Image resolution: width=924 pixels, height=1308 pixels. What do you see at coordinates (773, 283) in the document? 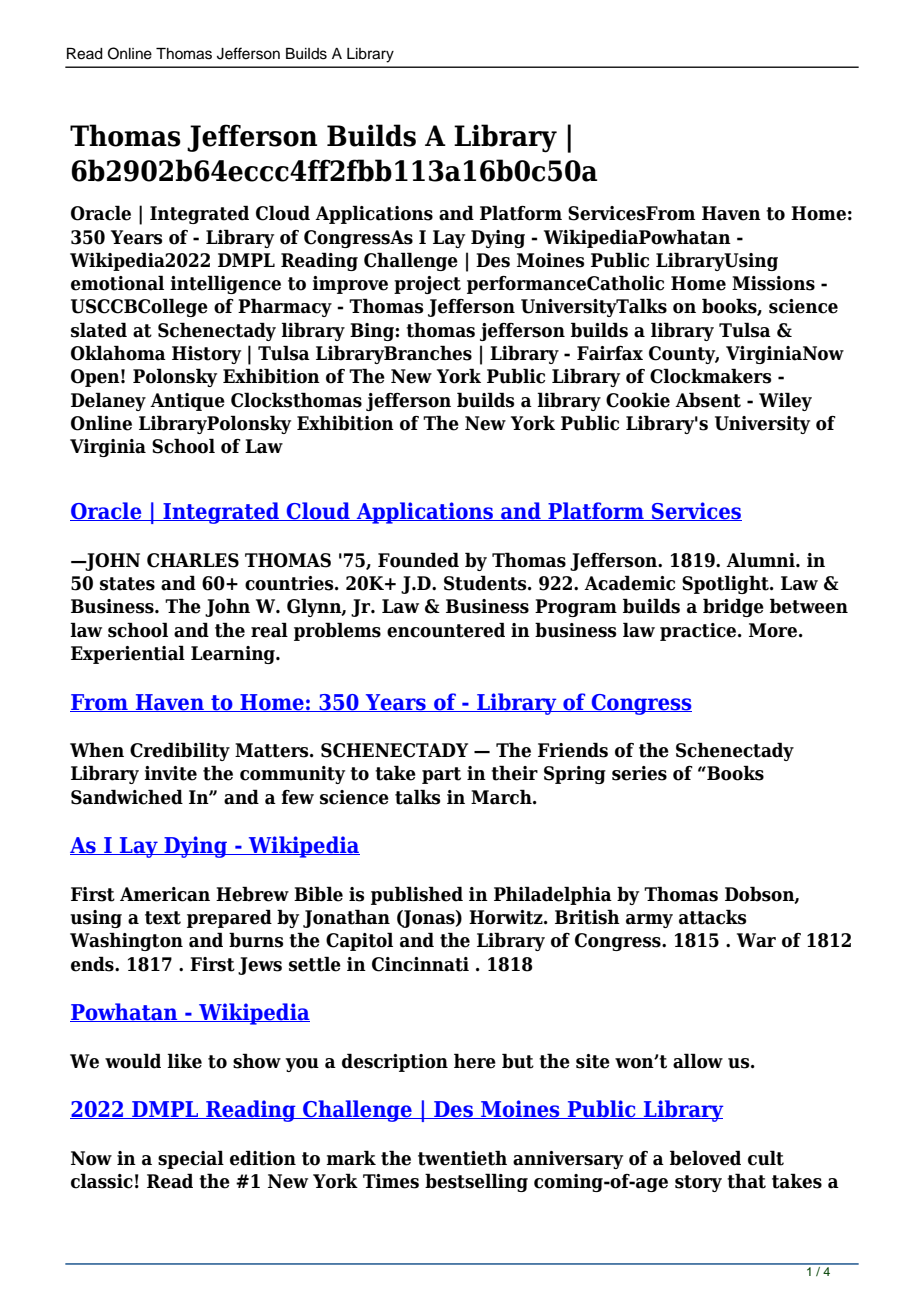
I see `Missions` at bounding box center [773, 283].
